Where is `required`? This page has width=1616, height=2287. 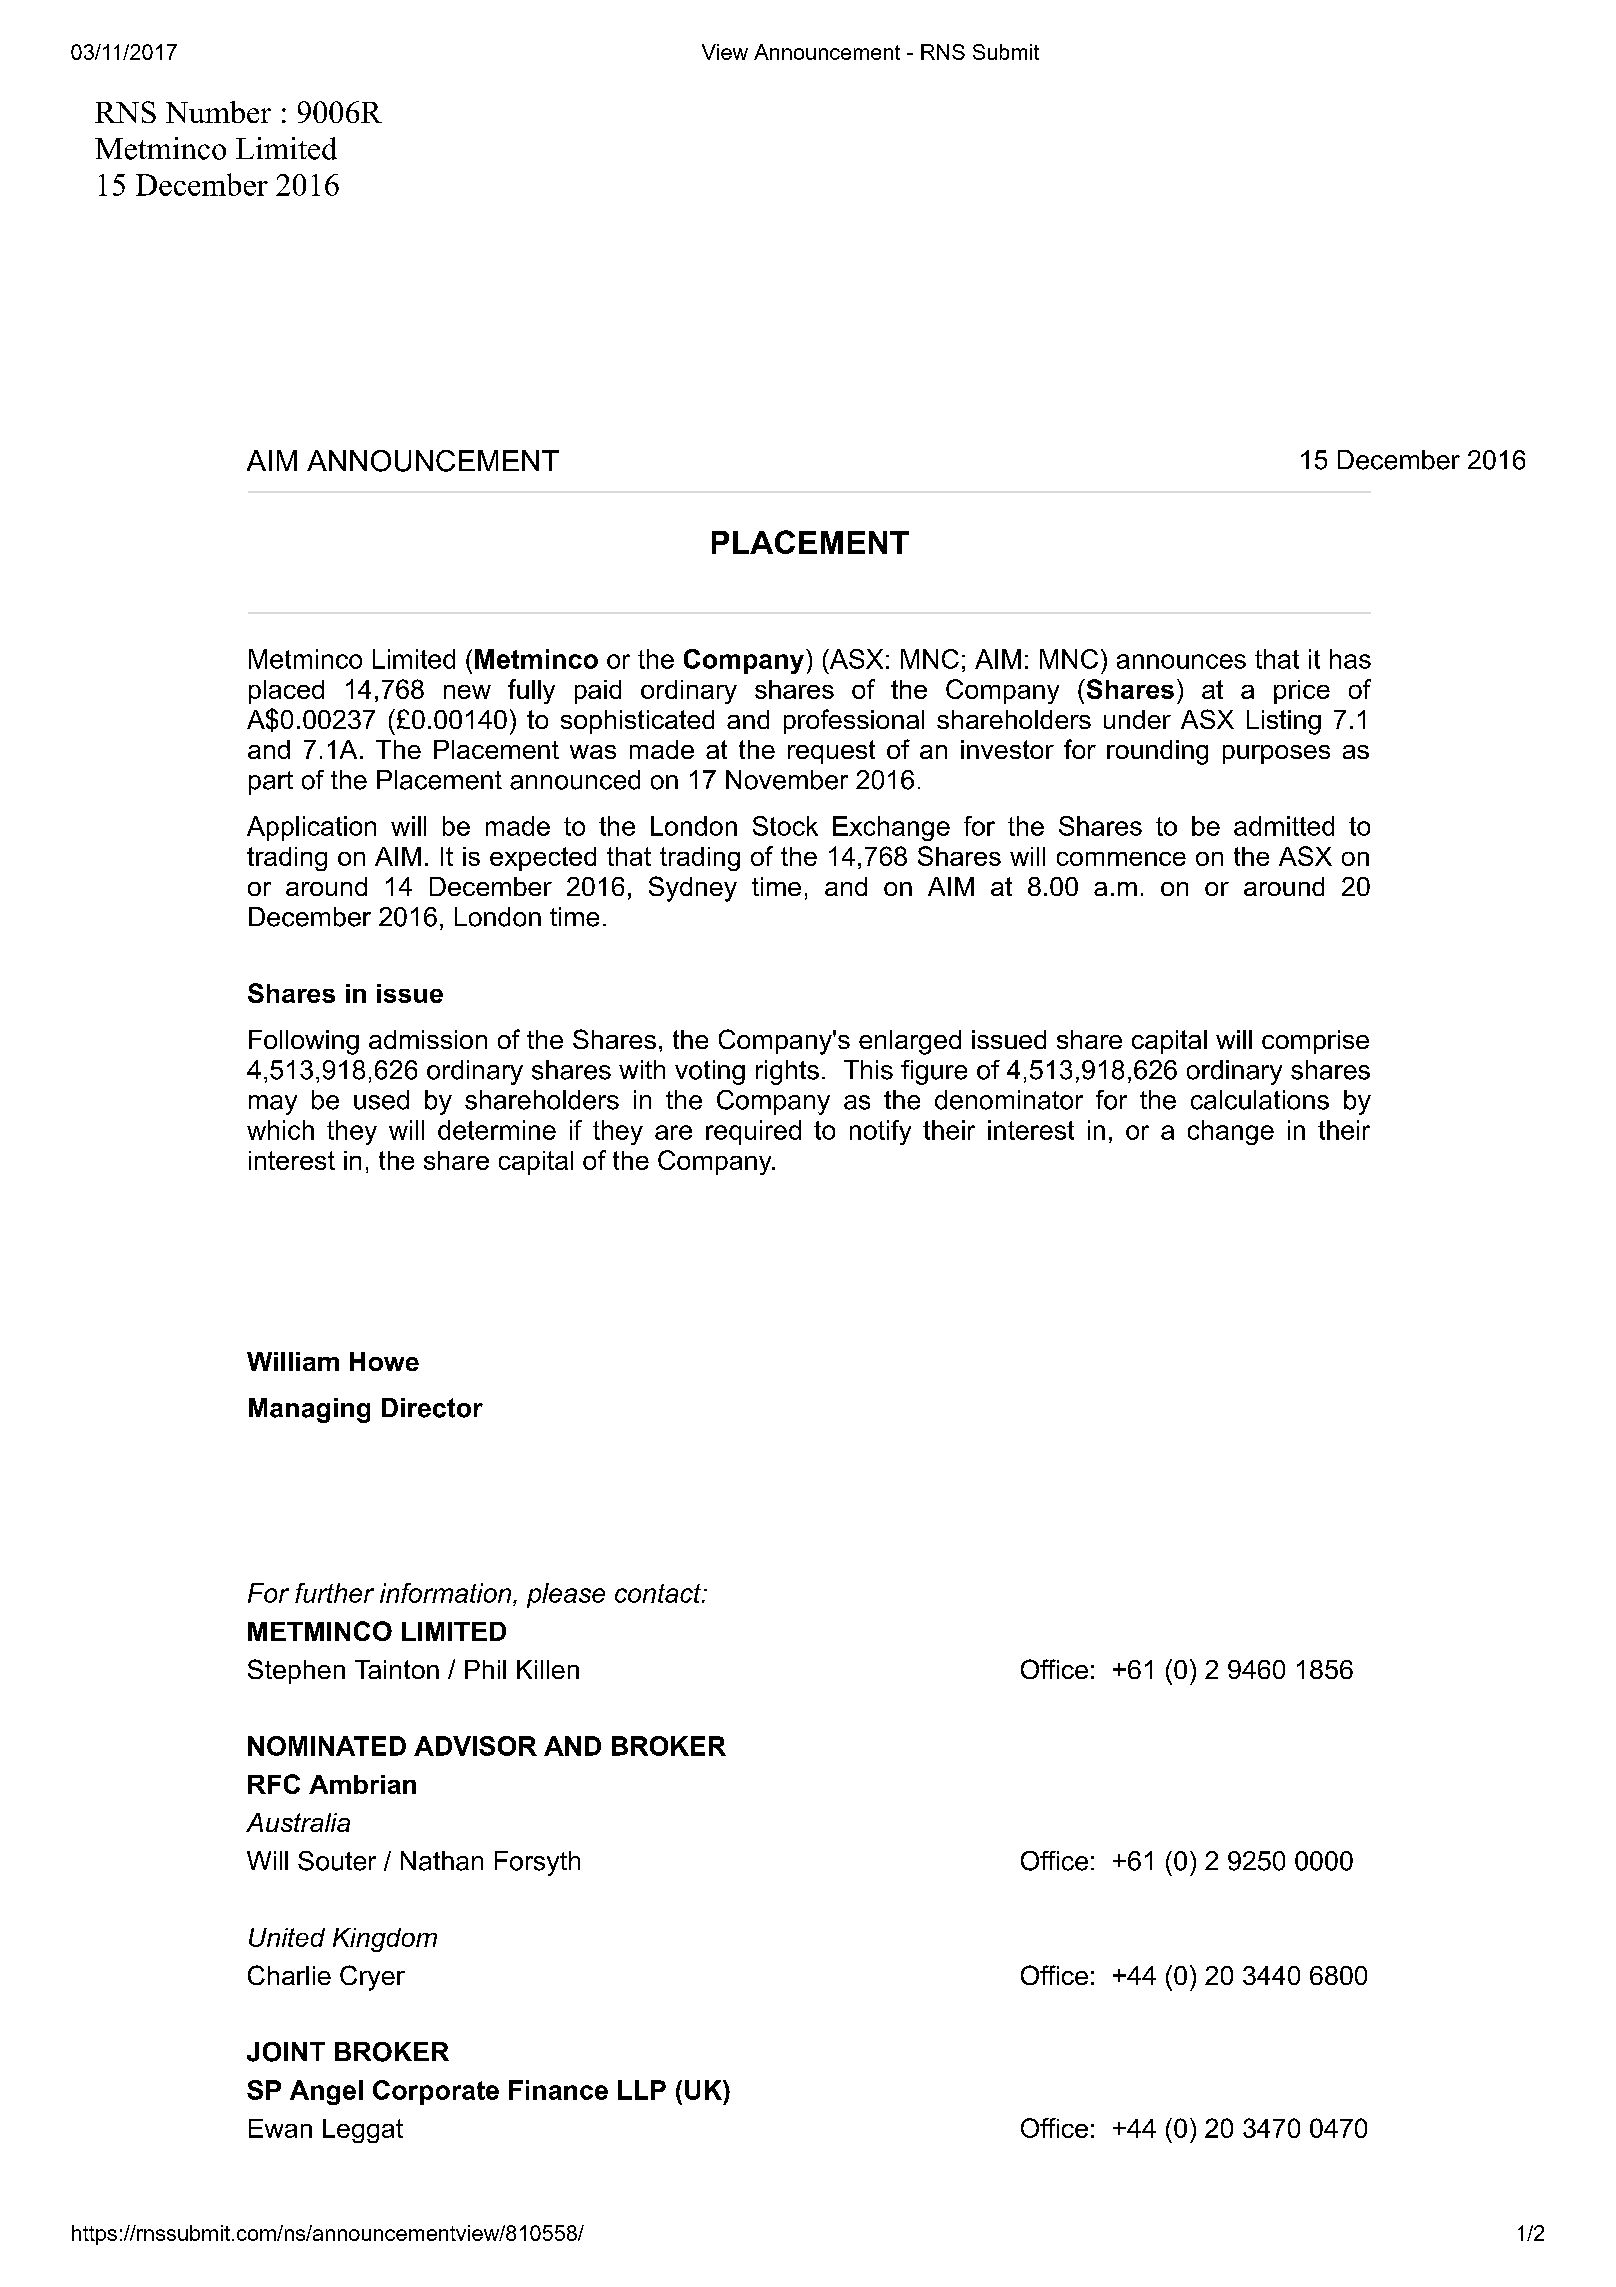 required is located at coordinates (753, 1132).
